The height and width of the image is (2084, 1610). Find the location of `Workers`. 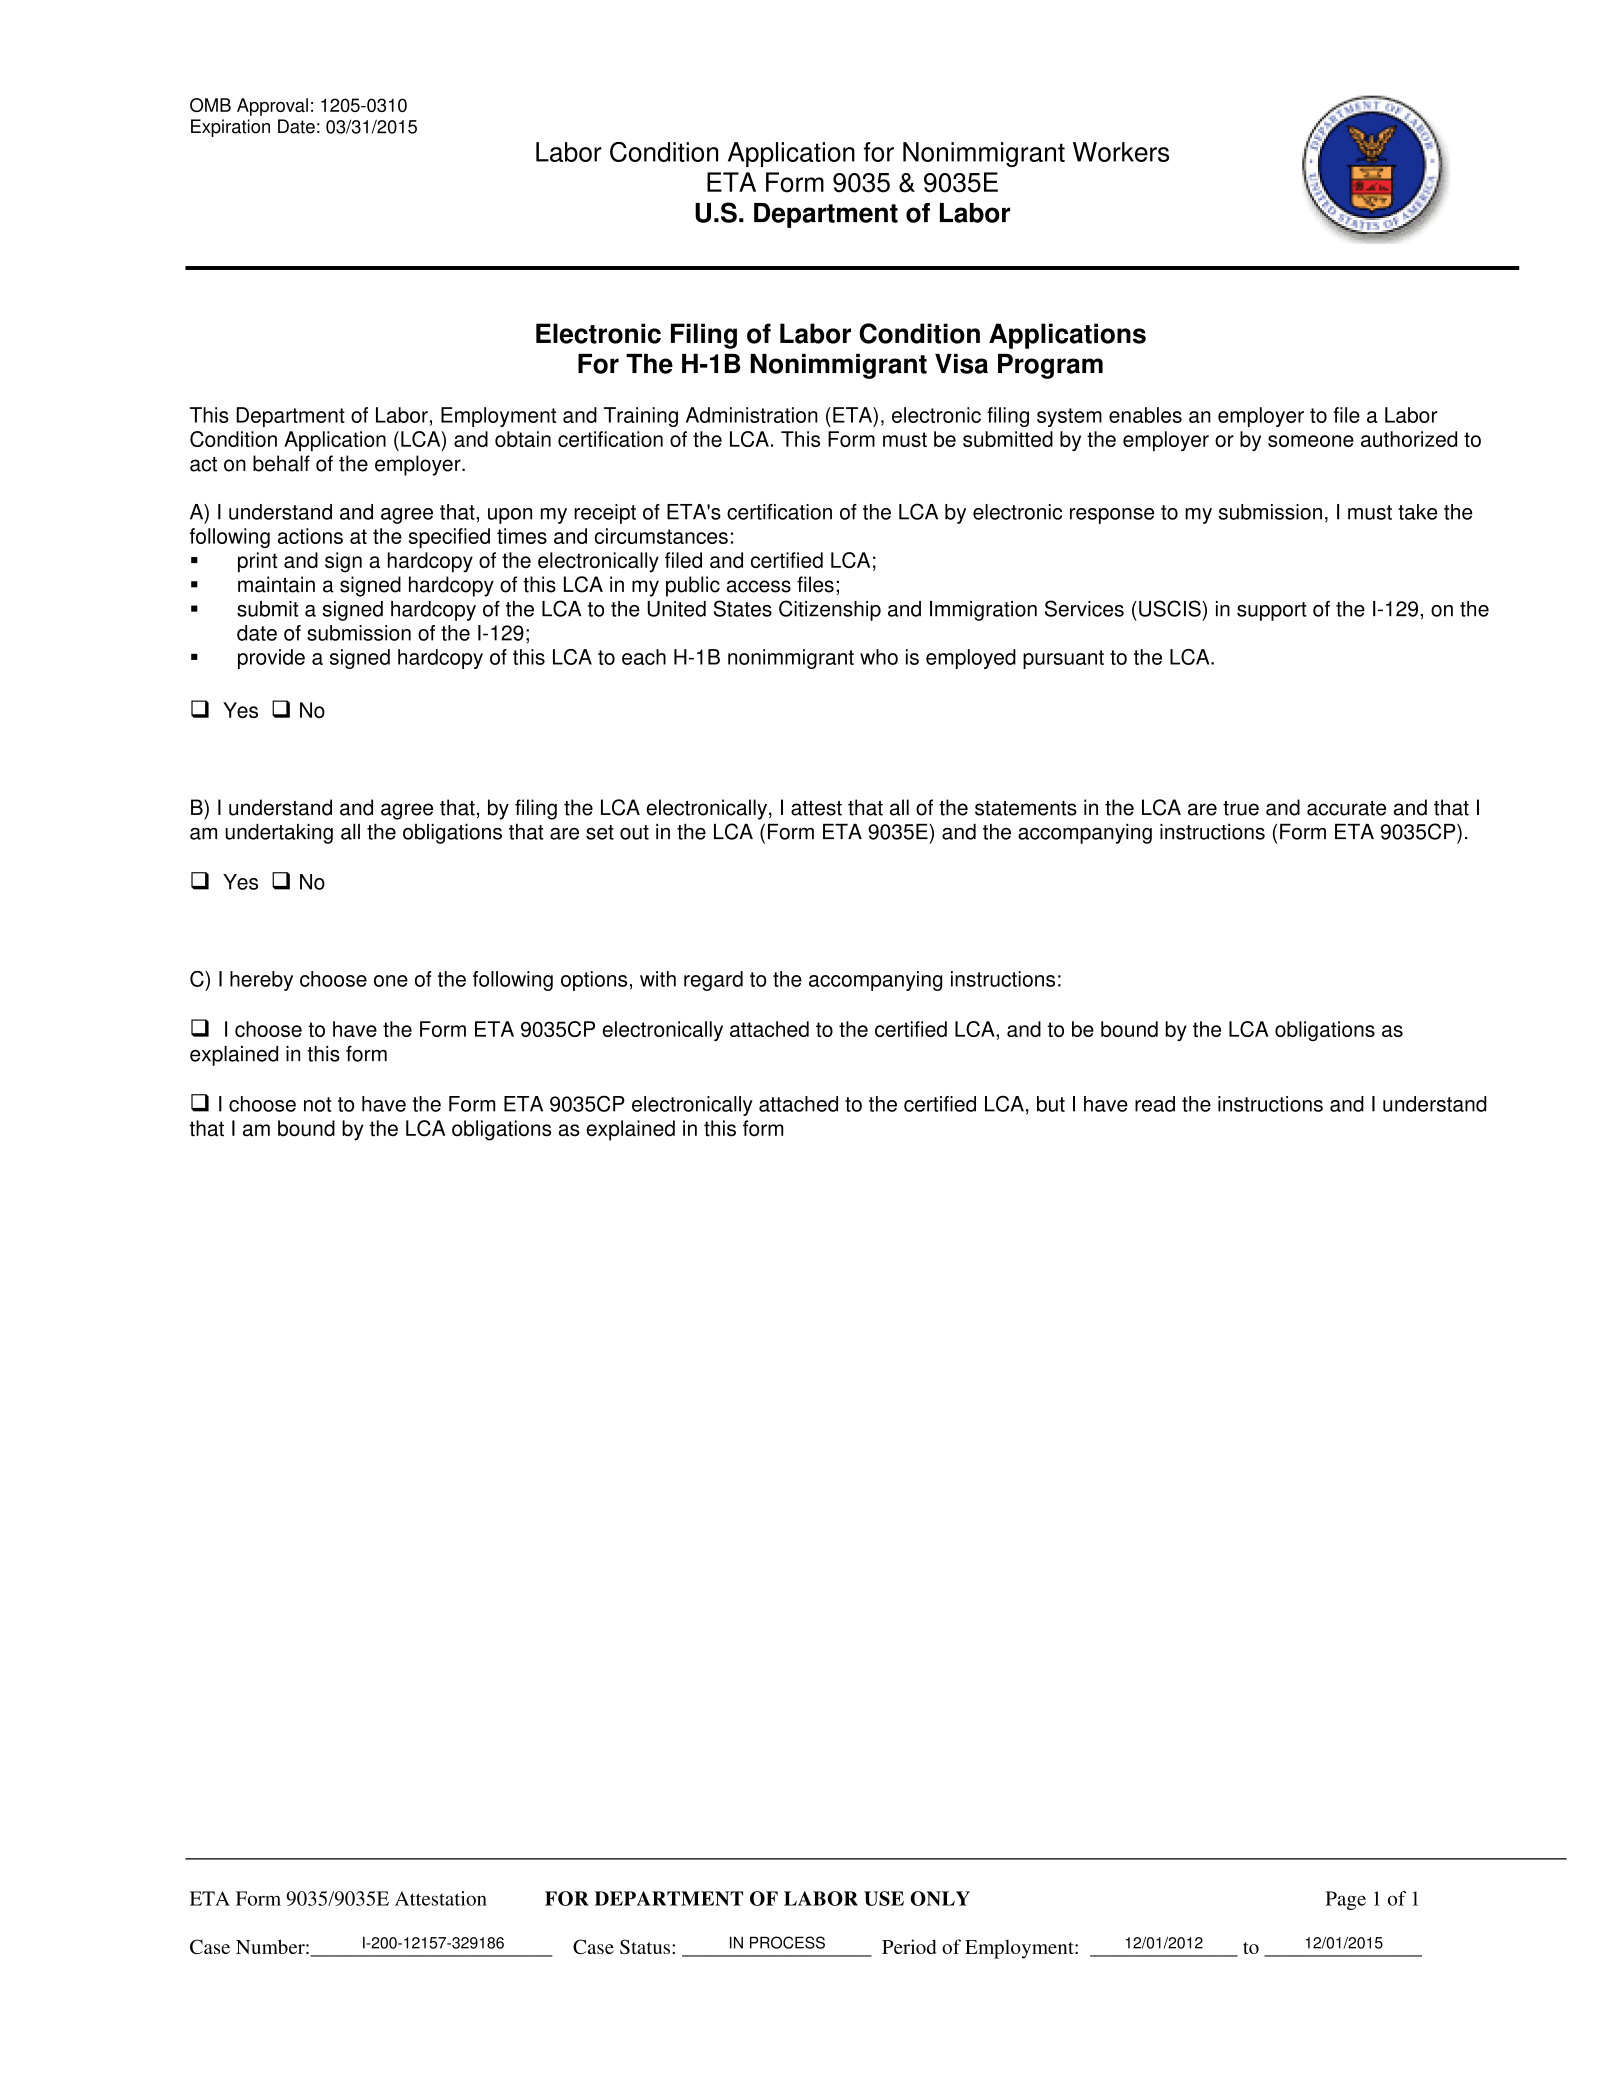

Workers is located at coordinates (1121, 152).
